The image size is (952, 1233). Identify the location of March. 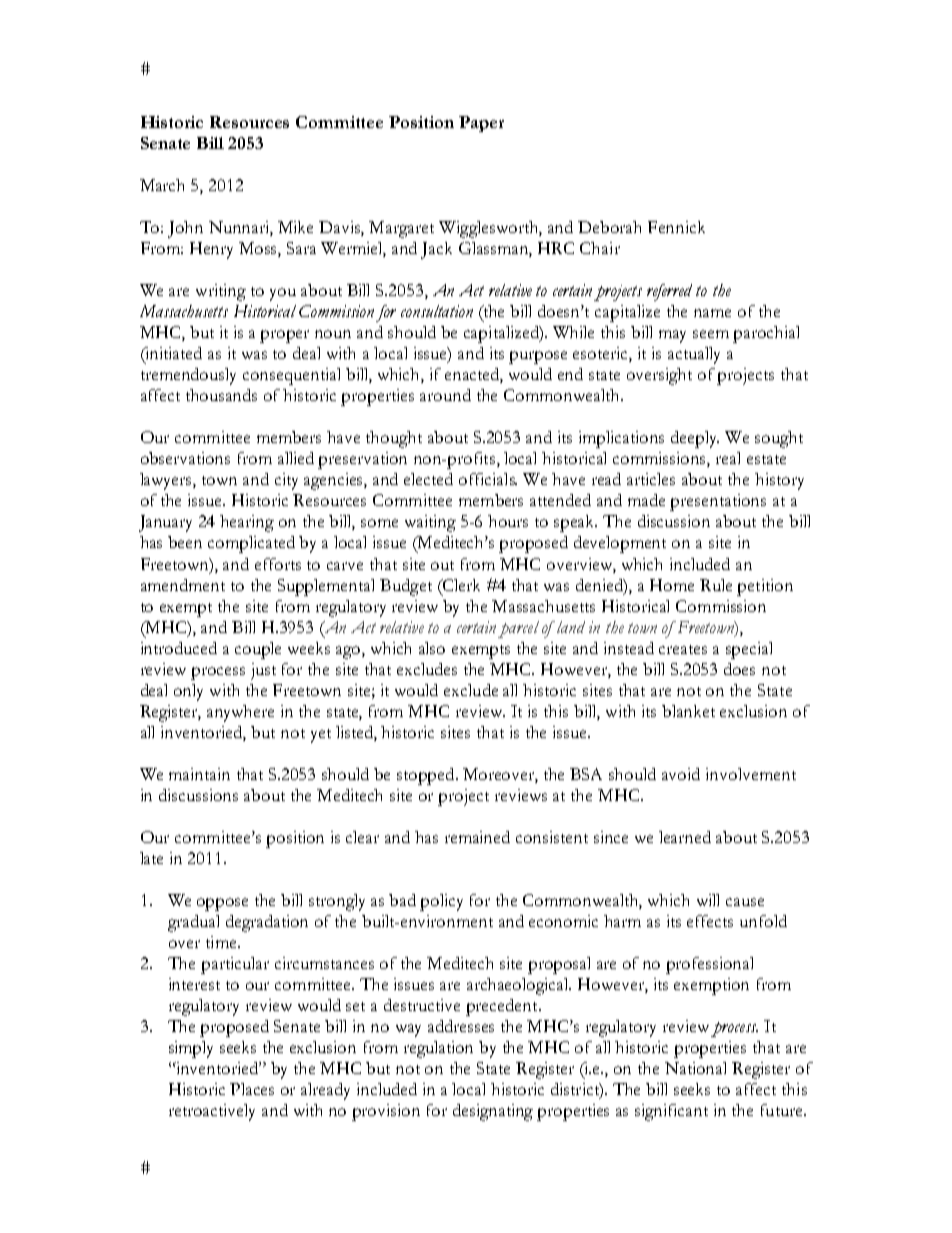
(162, 185).
